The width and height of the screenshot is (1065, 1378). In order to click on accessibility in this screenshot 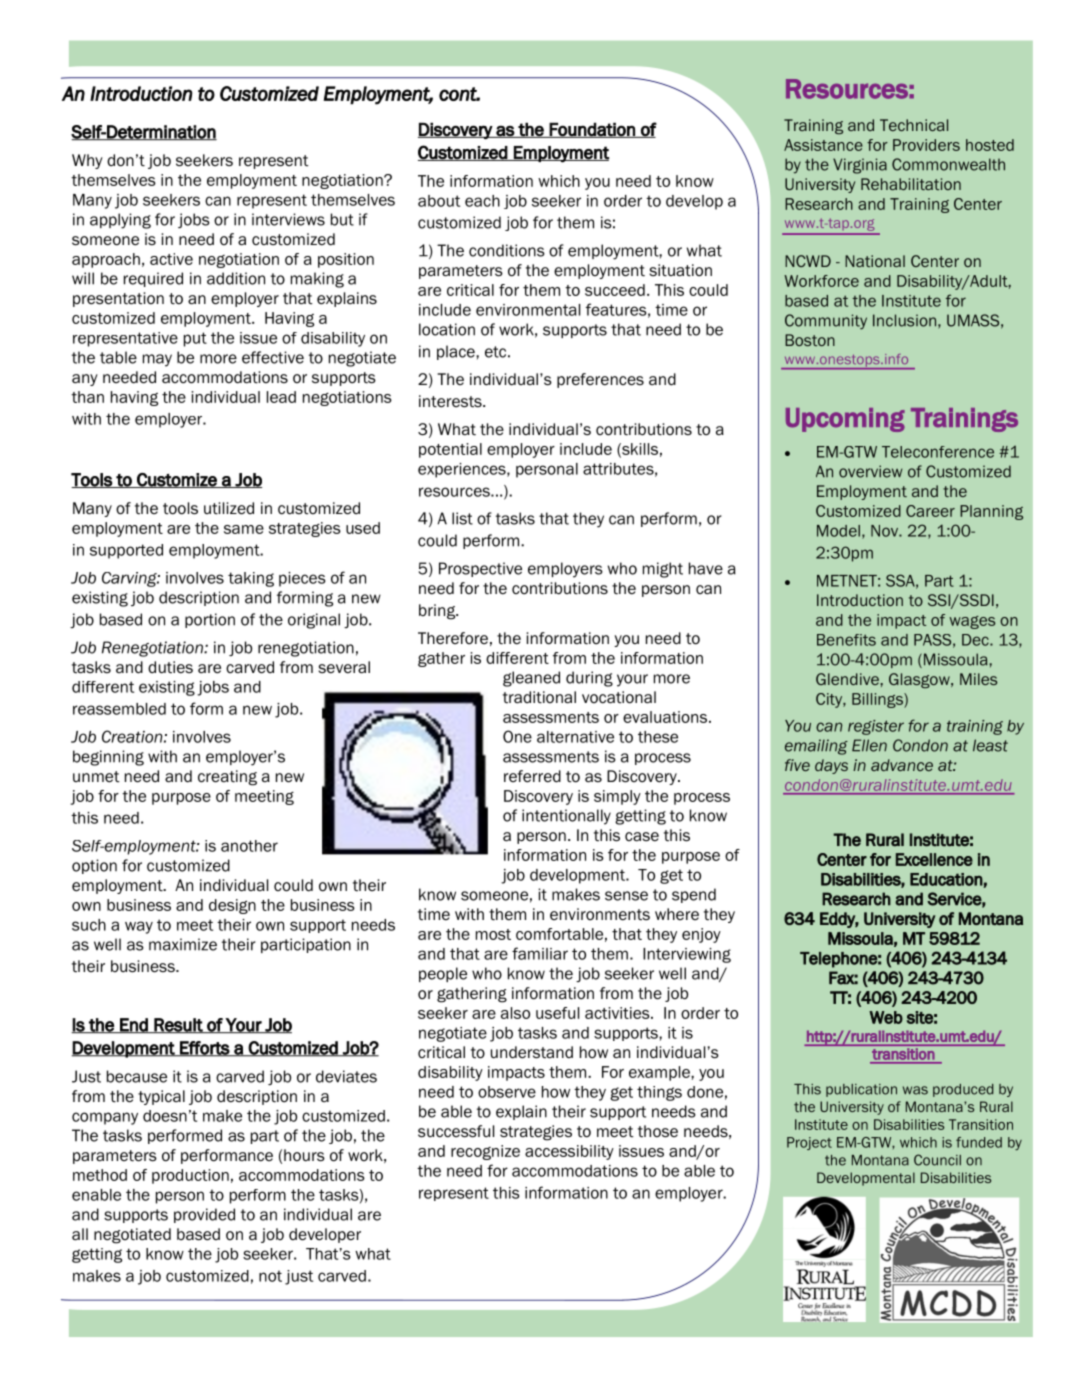, I will do `click(569, 1152)`.
